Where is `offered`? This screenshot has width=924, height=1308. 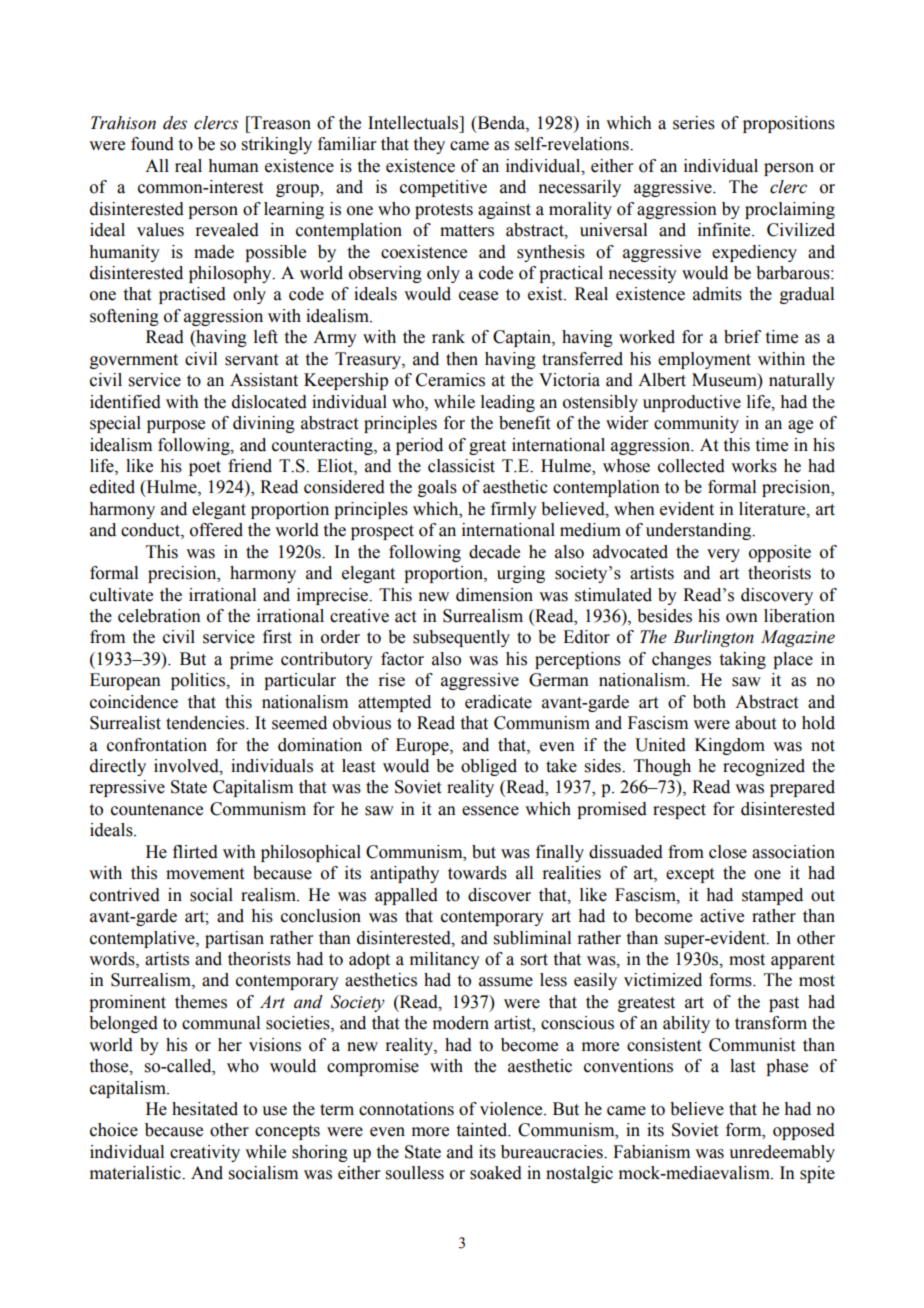
offered is located at coordinates (216, 530).
